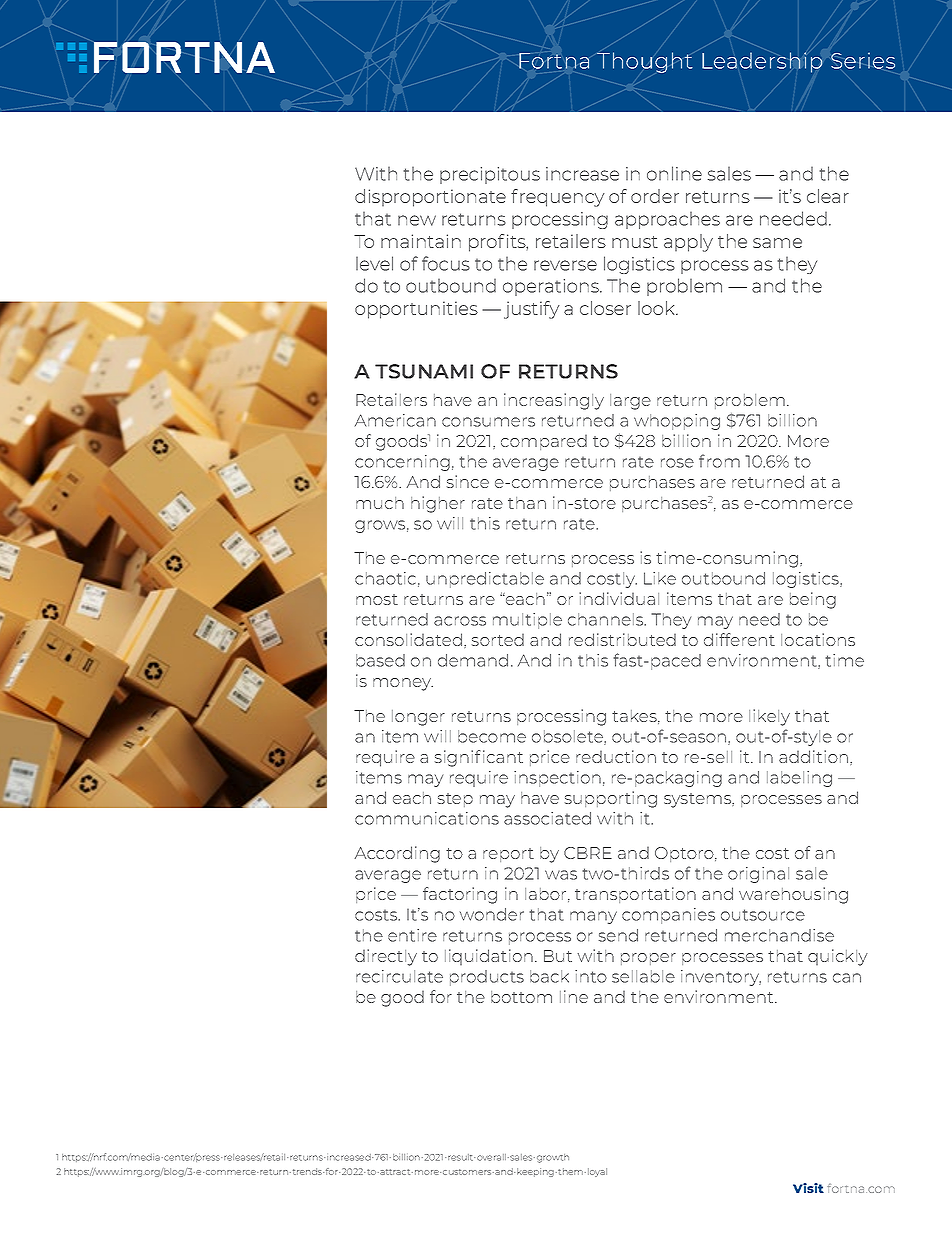 This screenshot has height=1233, width=952. Describe the element at coordinates (818, 639) in the screenshot. I see `locations` at that location.
